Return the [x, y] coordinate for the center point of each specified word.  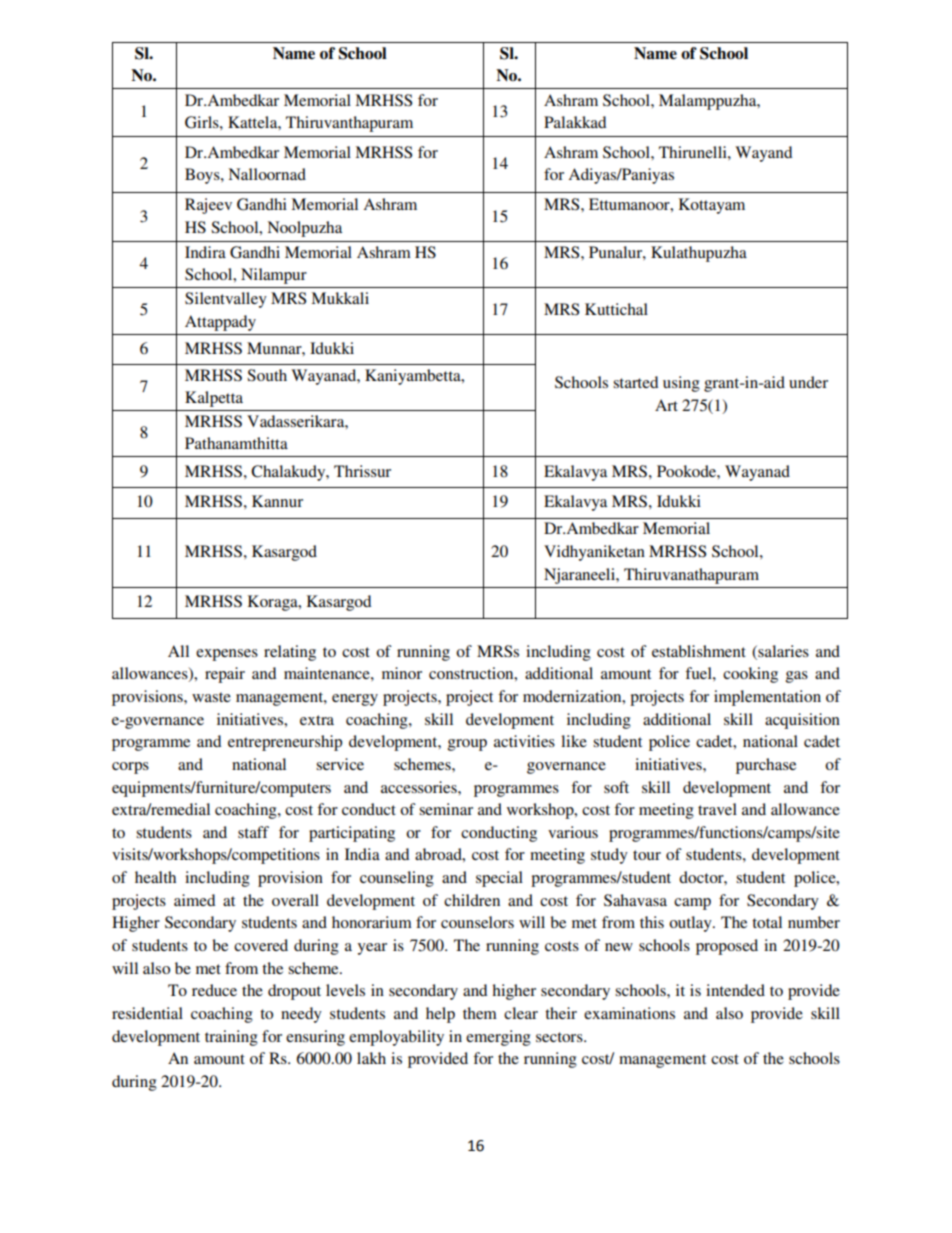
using [681, 384]
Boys [203, 176]
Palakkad [575, 122]
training [231, 1038]
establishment [699, 651]
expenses [227, 655]
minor [402, 673]
